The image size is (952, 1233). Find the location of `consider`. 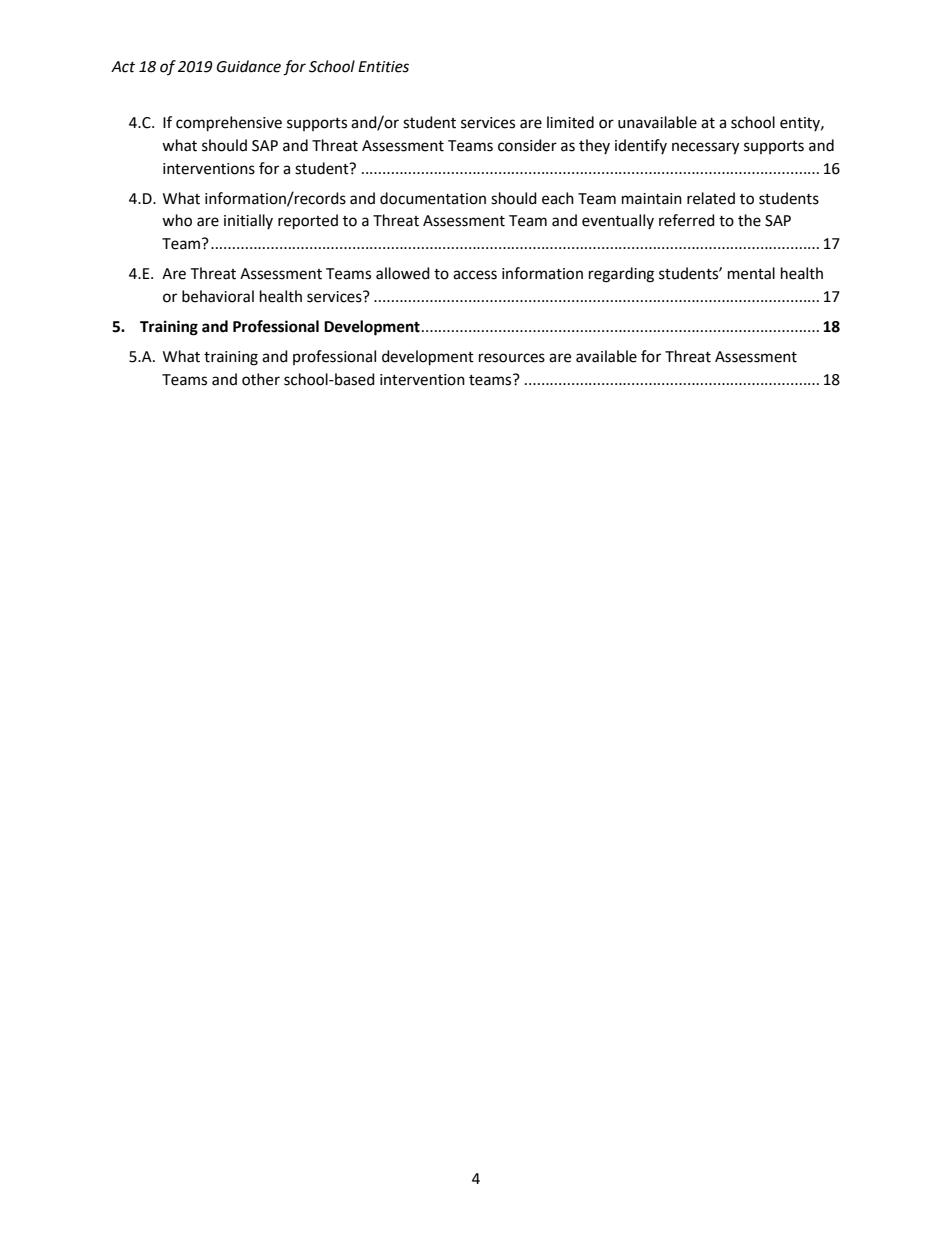

consider is located at coordinates (527, 145).
